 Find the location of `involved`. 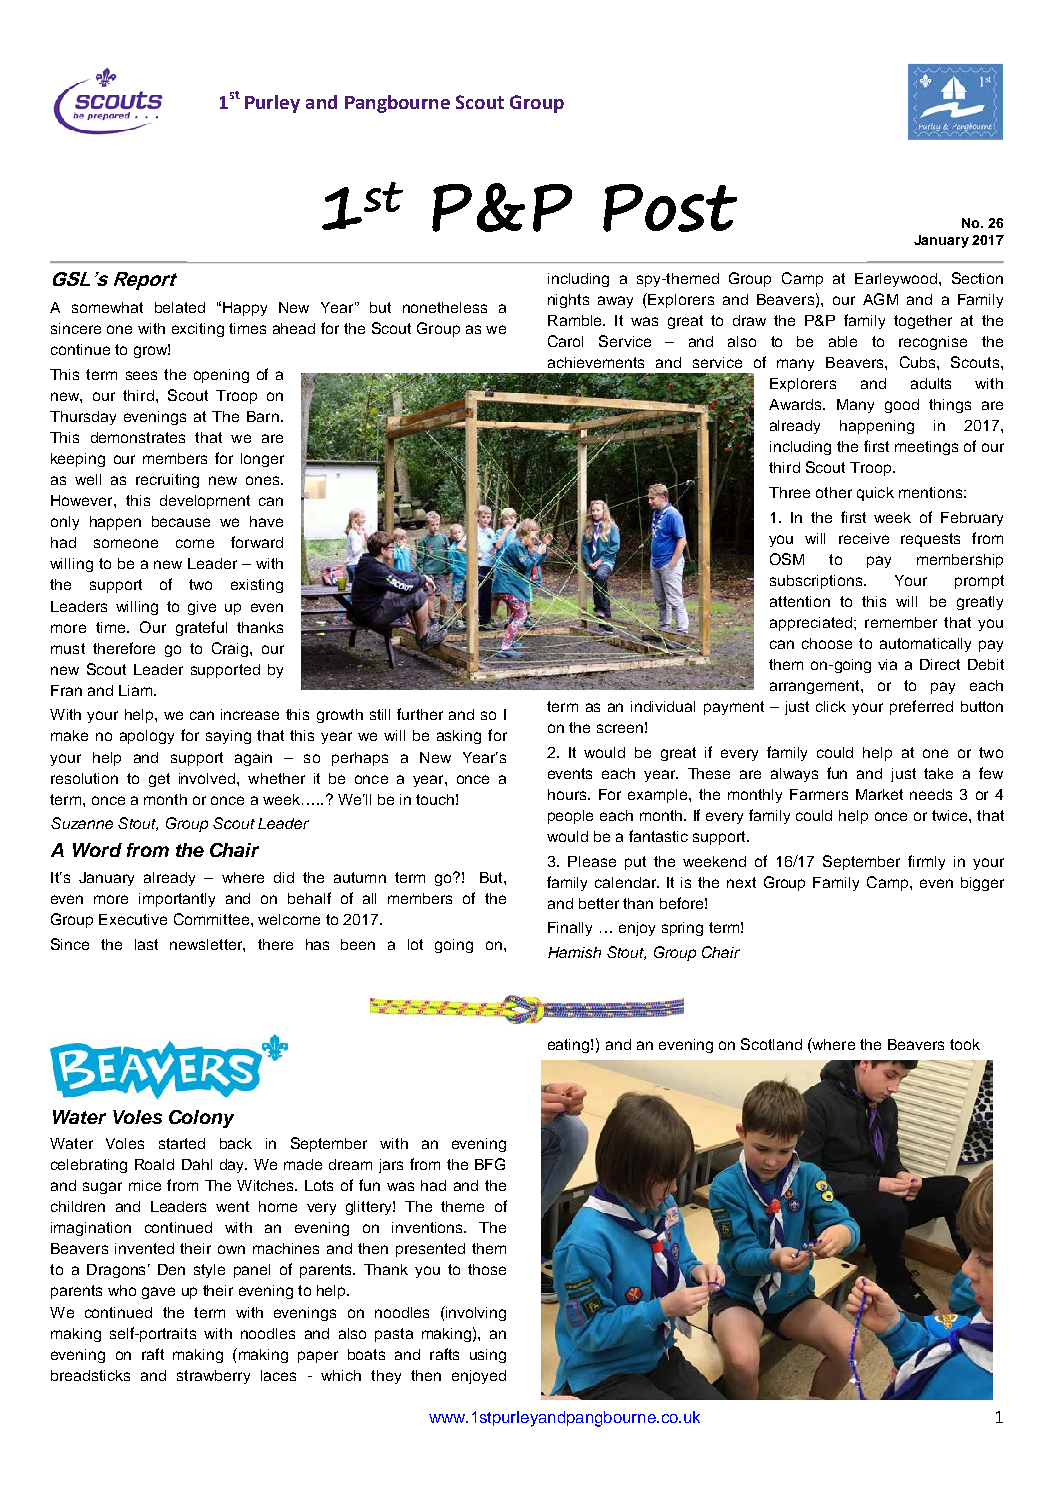

involved is located at coordinates (208, 778).
